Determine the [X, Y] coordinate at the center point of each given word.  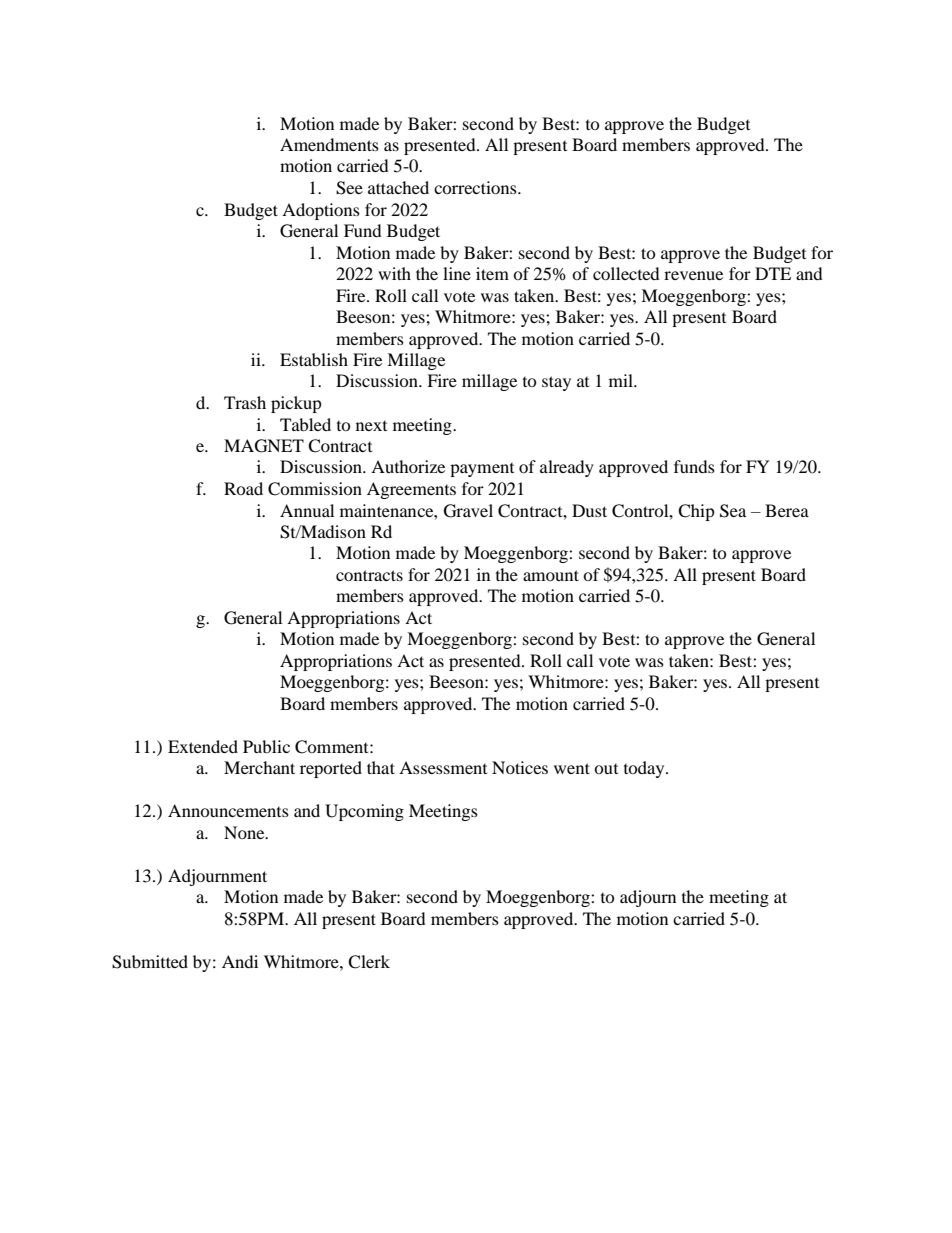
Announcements [228, 810]
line [457, 273]
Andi [240, 961]
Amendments [329, 144]
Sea [733, 511]
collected [626, 273]
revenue [693, 275]
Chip [696, 512]
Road [243, 488]
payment [482, 470]
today [645, 769]
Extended [203, 746]
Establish [314, 359]
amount [551, 575]
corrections [476, 187]
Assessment [443, 767]
